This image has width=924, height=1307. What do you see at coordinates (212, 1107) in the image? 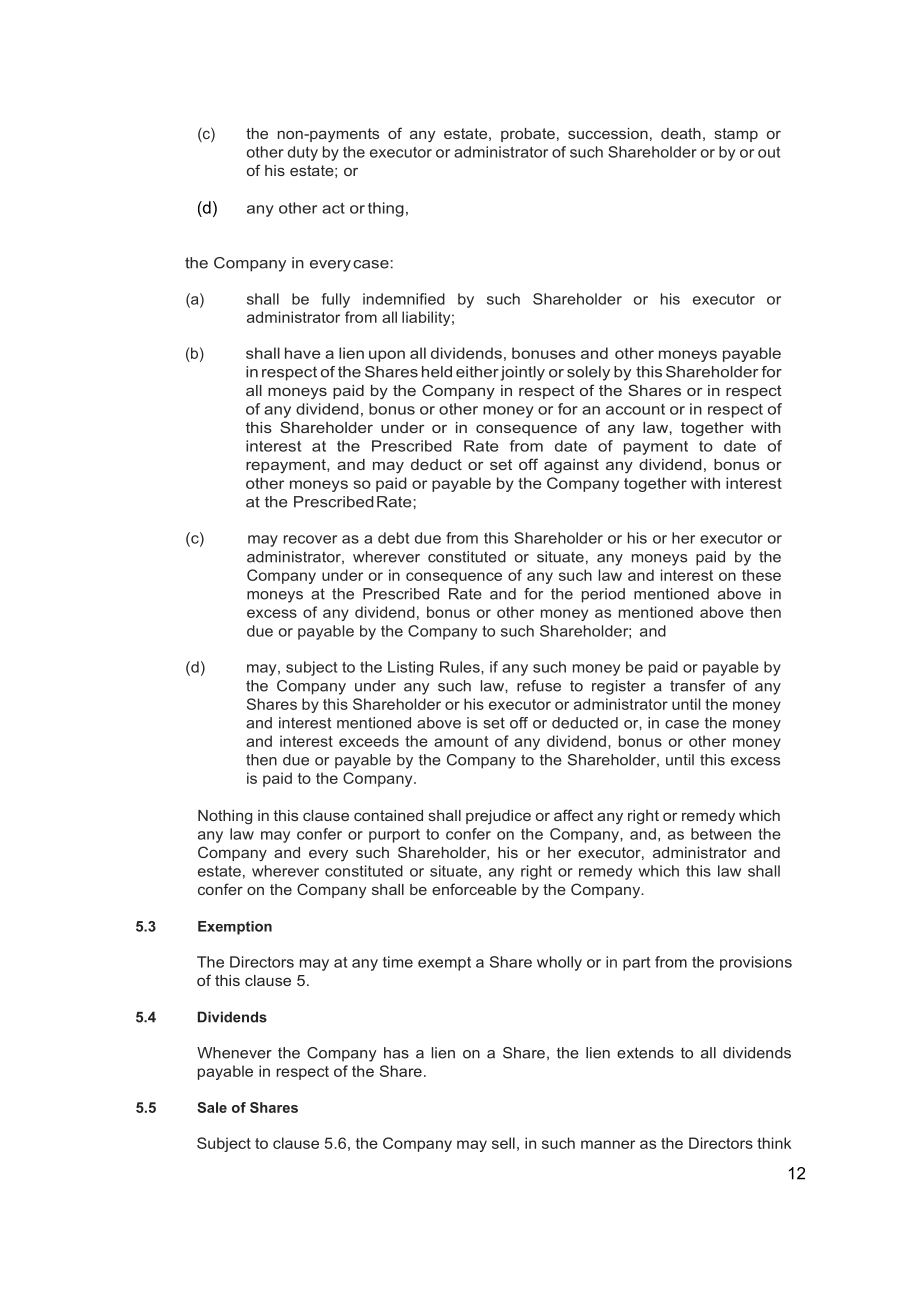
I see `Sale` at bounding box center [212, 1107].
